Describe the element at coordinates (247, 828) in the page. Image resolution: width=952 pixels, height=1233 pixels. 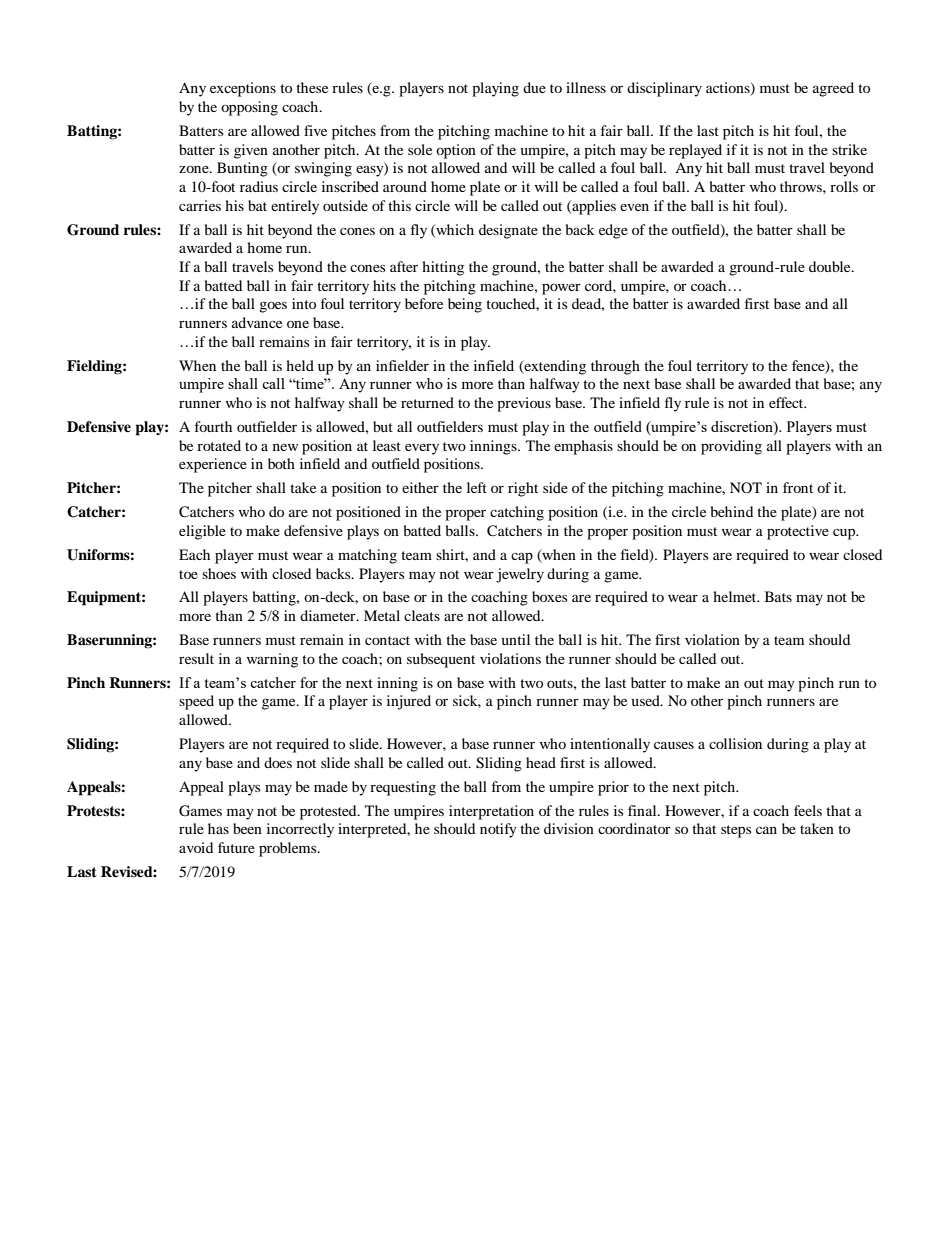
I see `been` at that location.
